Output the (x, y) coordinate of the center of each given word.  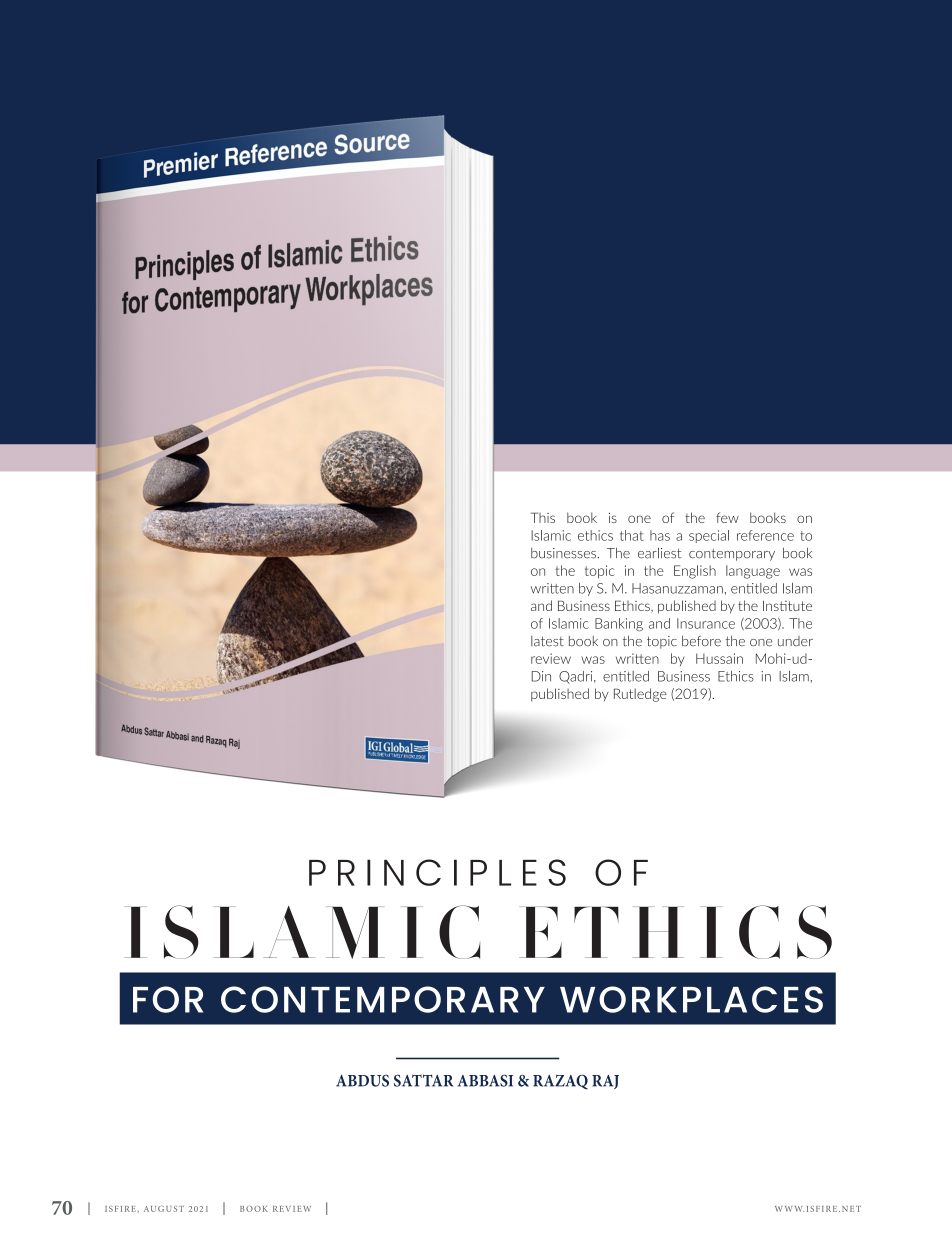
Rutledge (640, 695)
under (795, 641)
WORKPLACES (691, 999)
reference (765, 535)
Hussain (719, 658)
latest (547, 641)
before (701, 641)
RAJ (605, 1082)
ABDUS (362, 1080)
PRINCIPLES (437, 872)
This (543, 517)
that (631, 535)
